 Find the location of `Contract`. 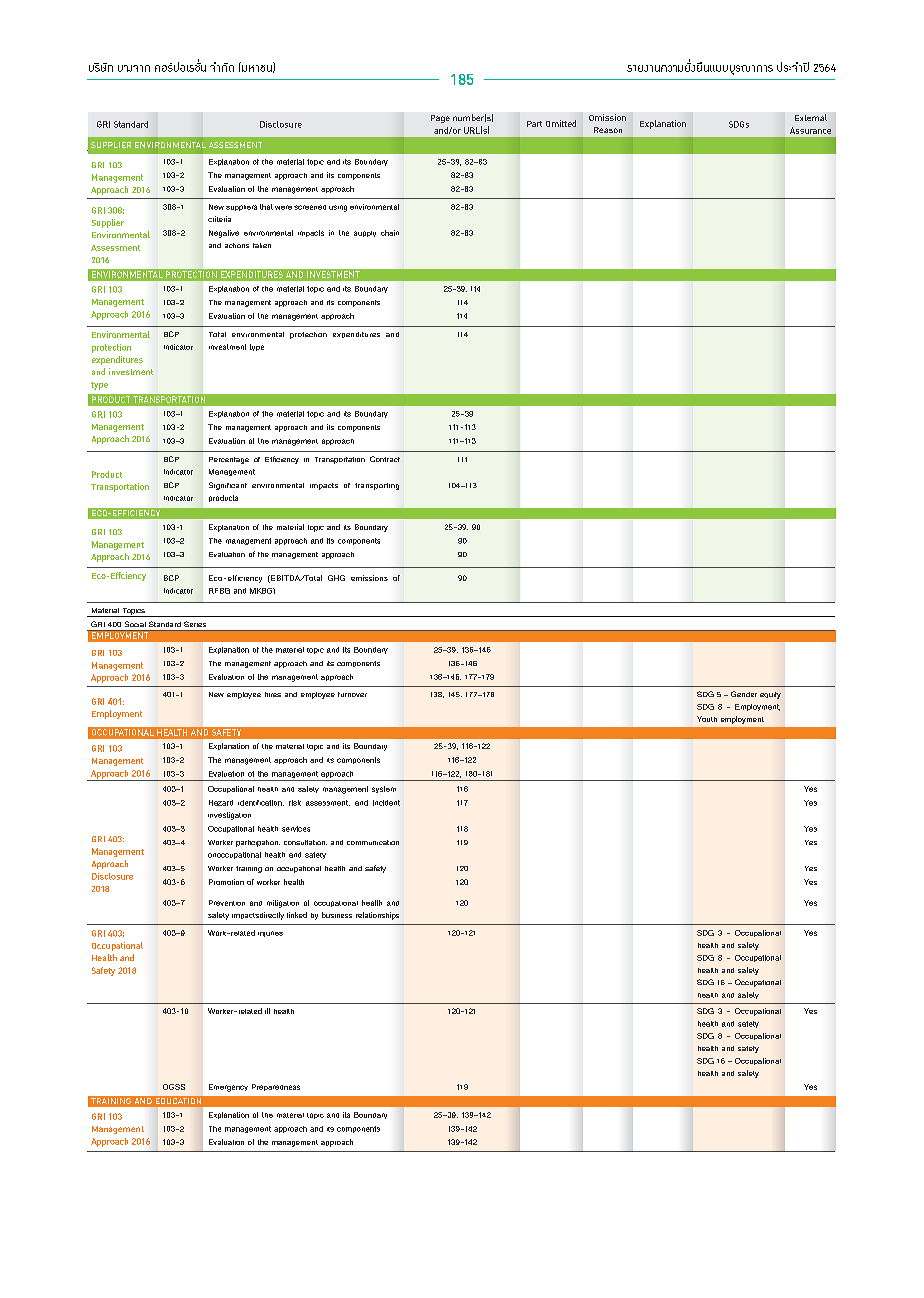

Contract is located at coordinates (385, 459).
